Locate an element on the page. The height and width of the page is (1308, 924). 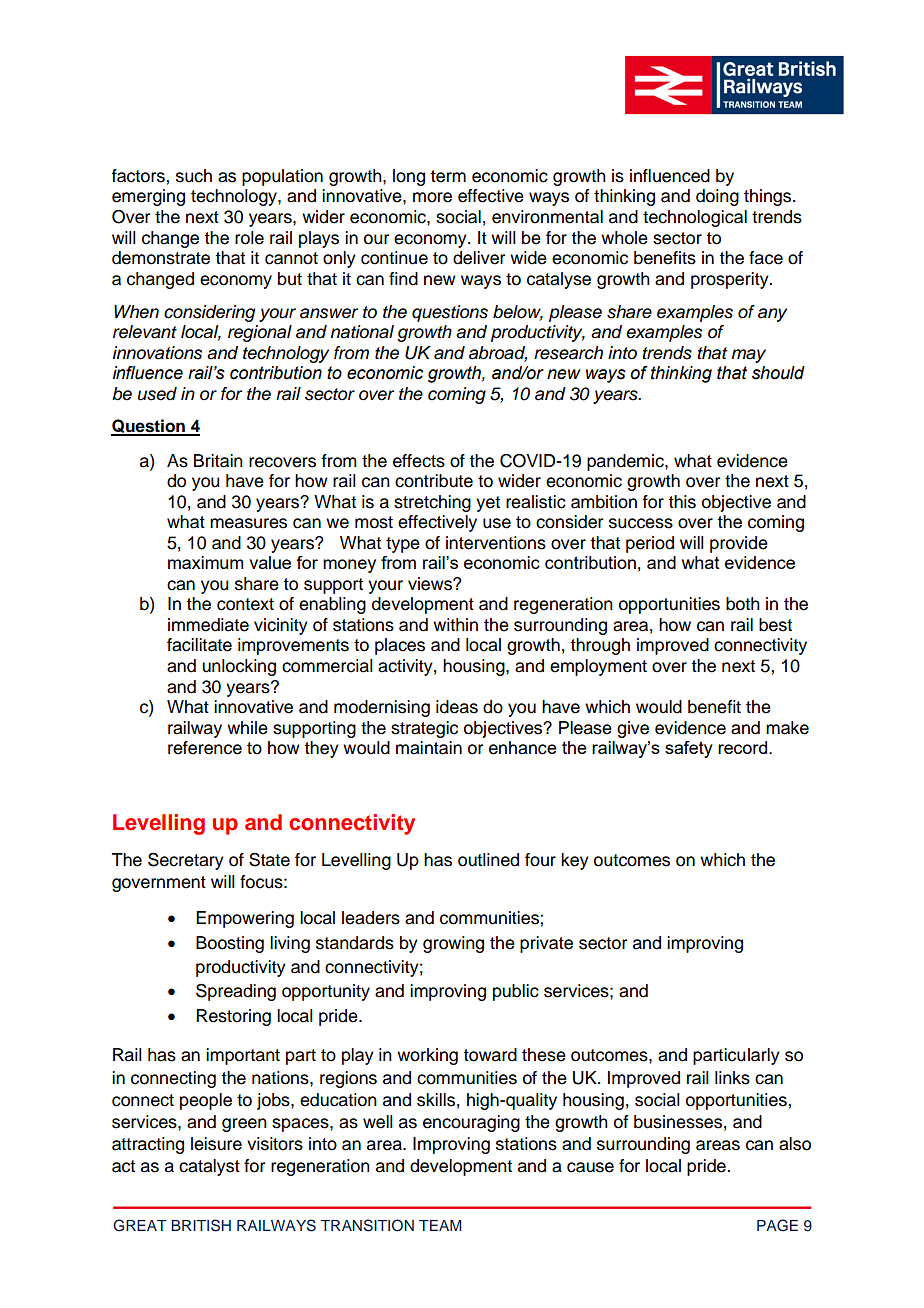
interventions is located at coordinates (496, 543).
